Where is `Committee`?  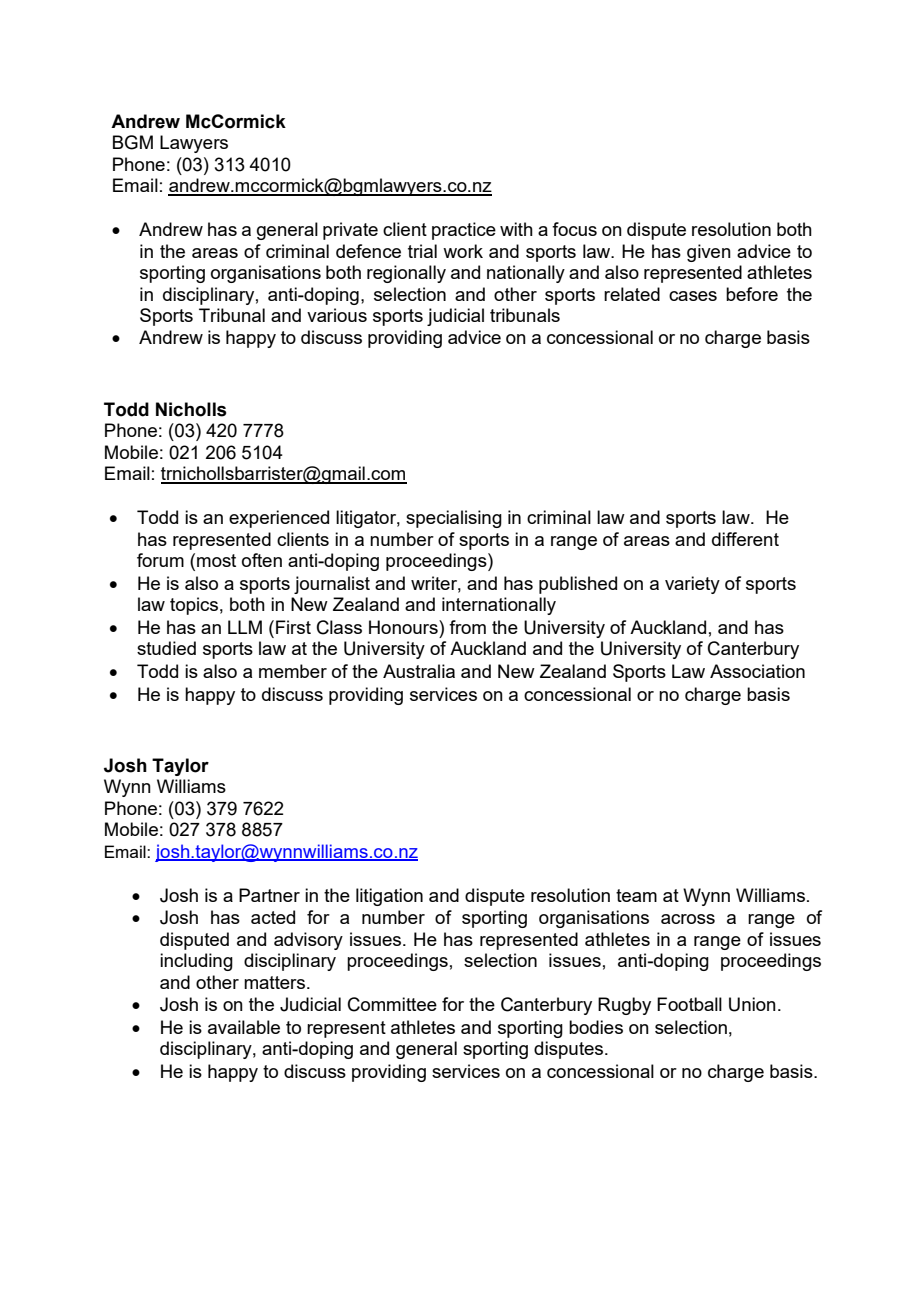
Committee is located at coordinates (392, 1004).
